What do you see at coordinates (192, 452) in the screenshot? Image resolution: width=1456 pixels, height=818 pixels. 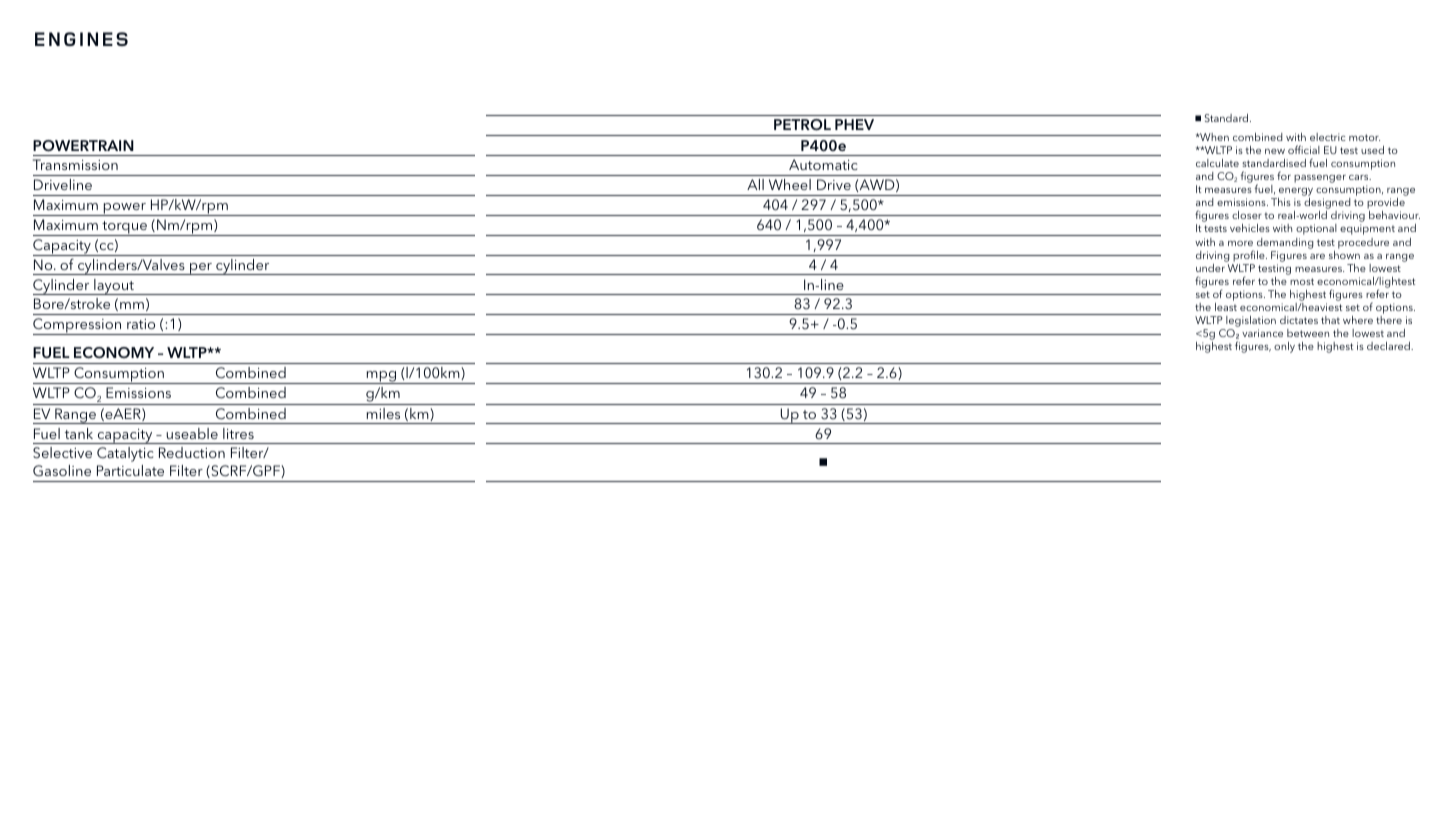 I see `Reduction` at bounding box center [192, 452].
